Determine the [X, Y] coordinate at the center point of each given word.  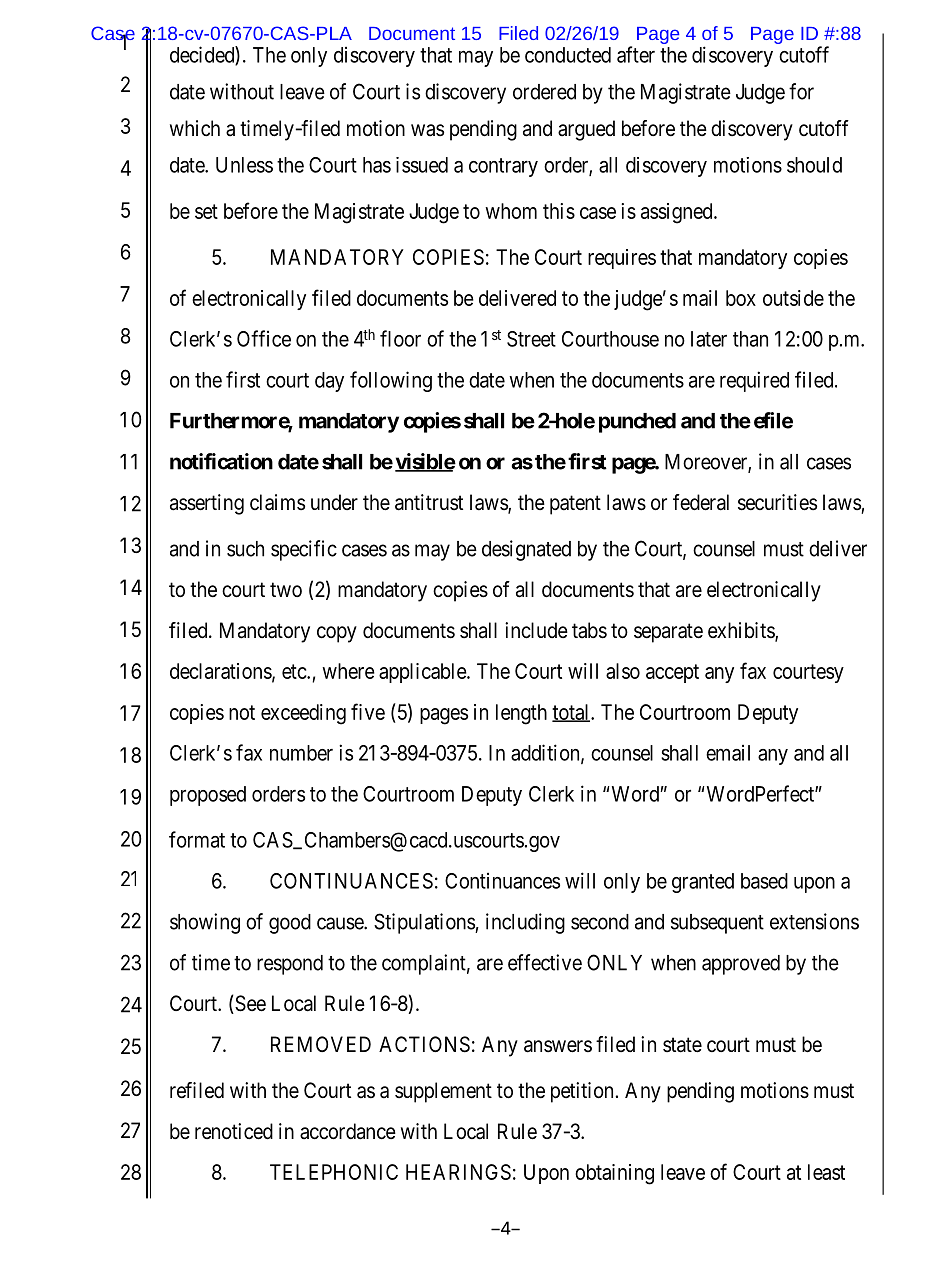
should [814, 165]
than [750, 339]
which [195, 128]
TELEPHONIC [334, 1172]
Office [264, 338]
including [525, 923]
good [290, 924]
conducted [568, 55]
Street [531, 339]
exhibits [742, 631]
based [764, 881]
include [536, 630]
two [286, 589]
